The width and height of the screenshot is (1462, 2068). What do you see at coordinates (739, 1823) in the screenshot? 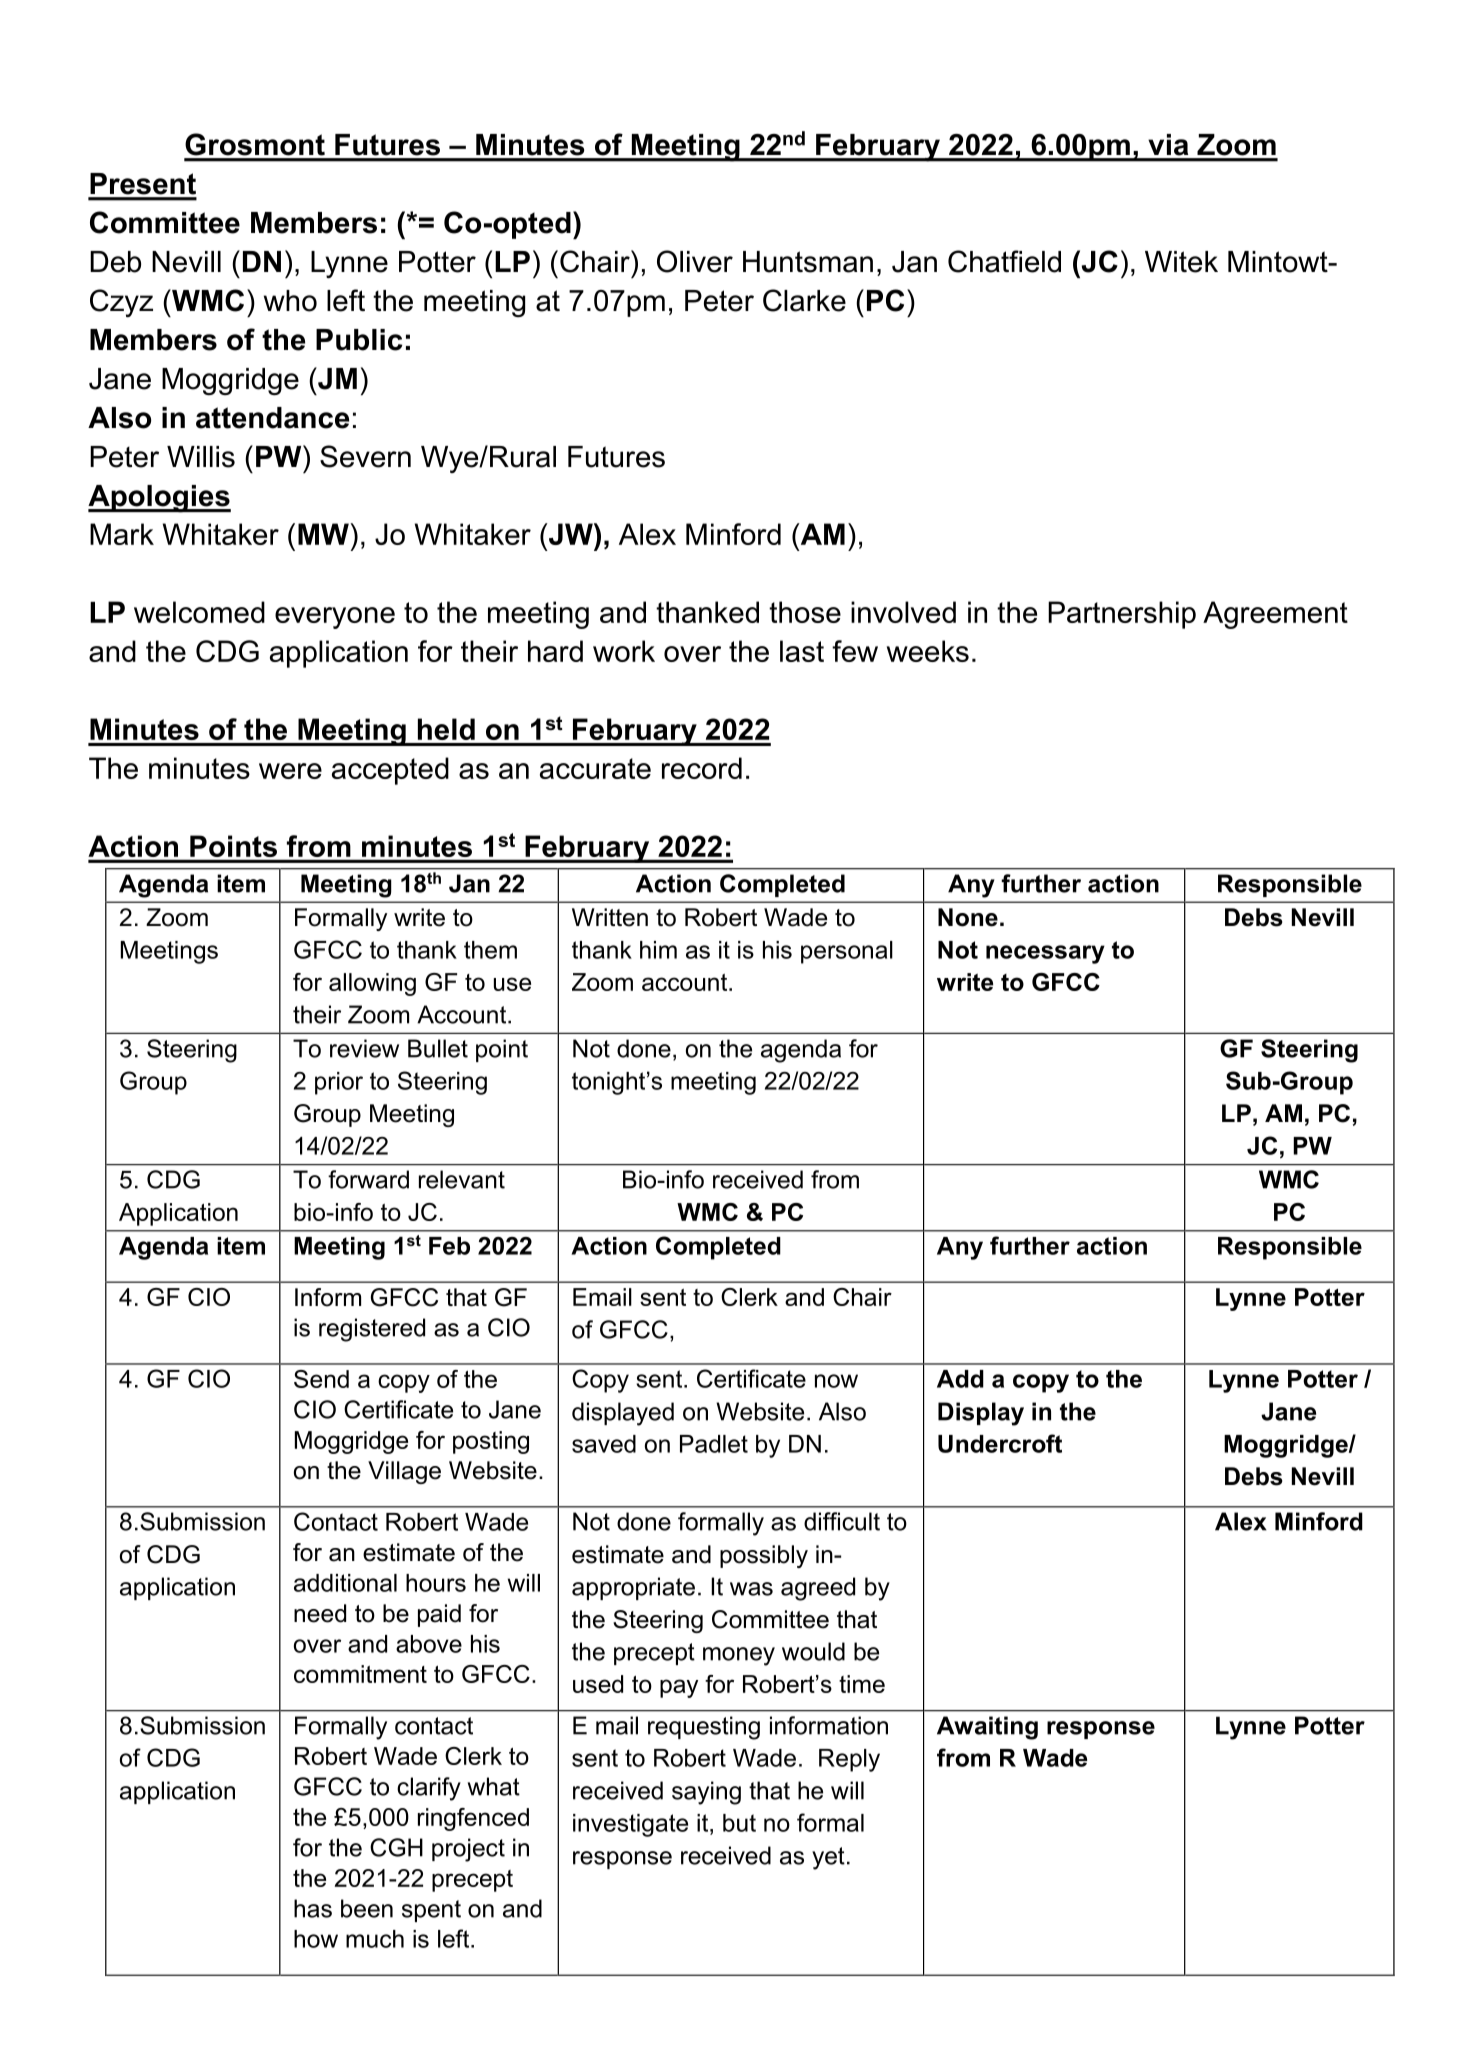
I see `but` at bounding box center [739, 1823].
